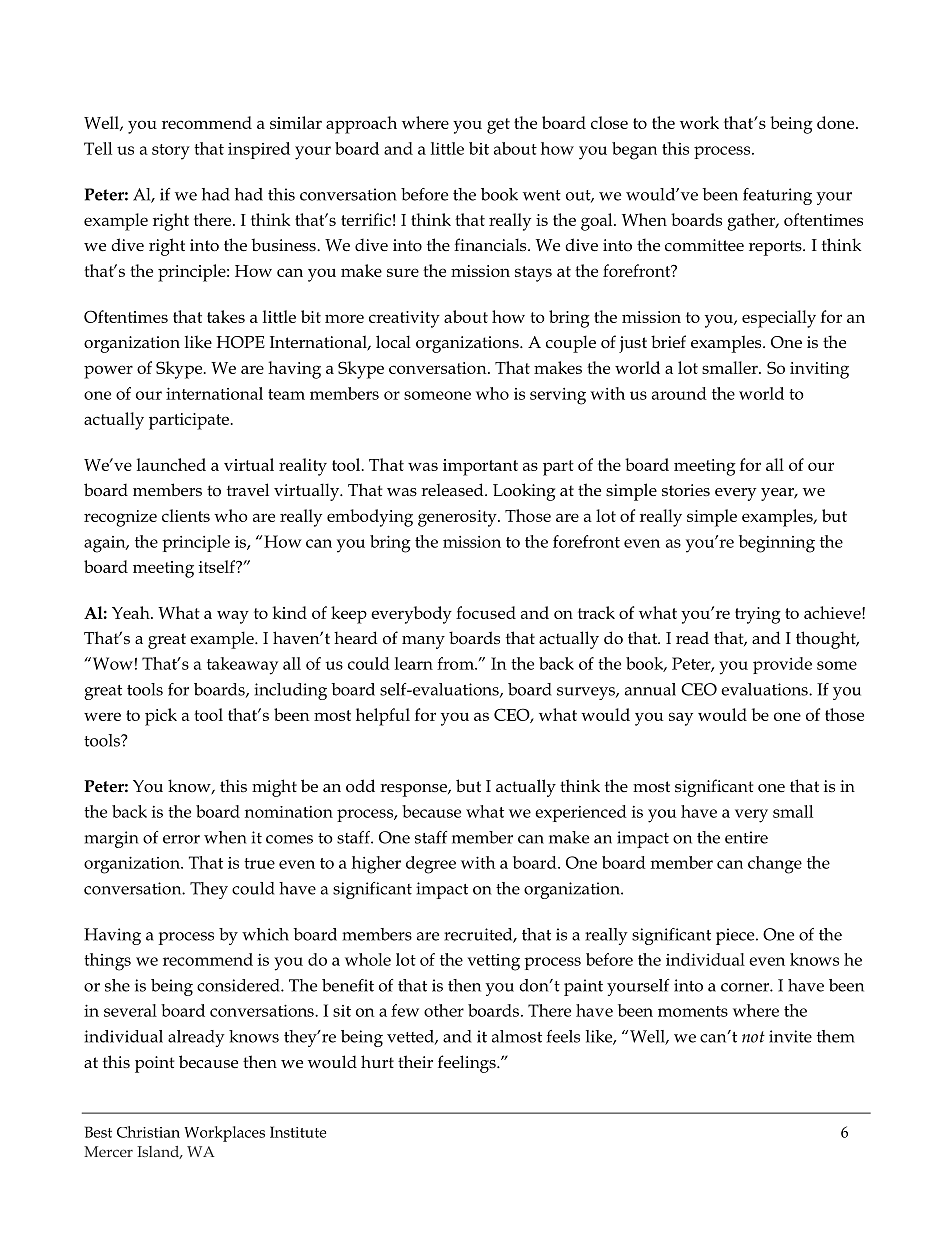 This document has height=1233, width=952. I want to click on story, so click(171, 152).
